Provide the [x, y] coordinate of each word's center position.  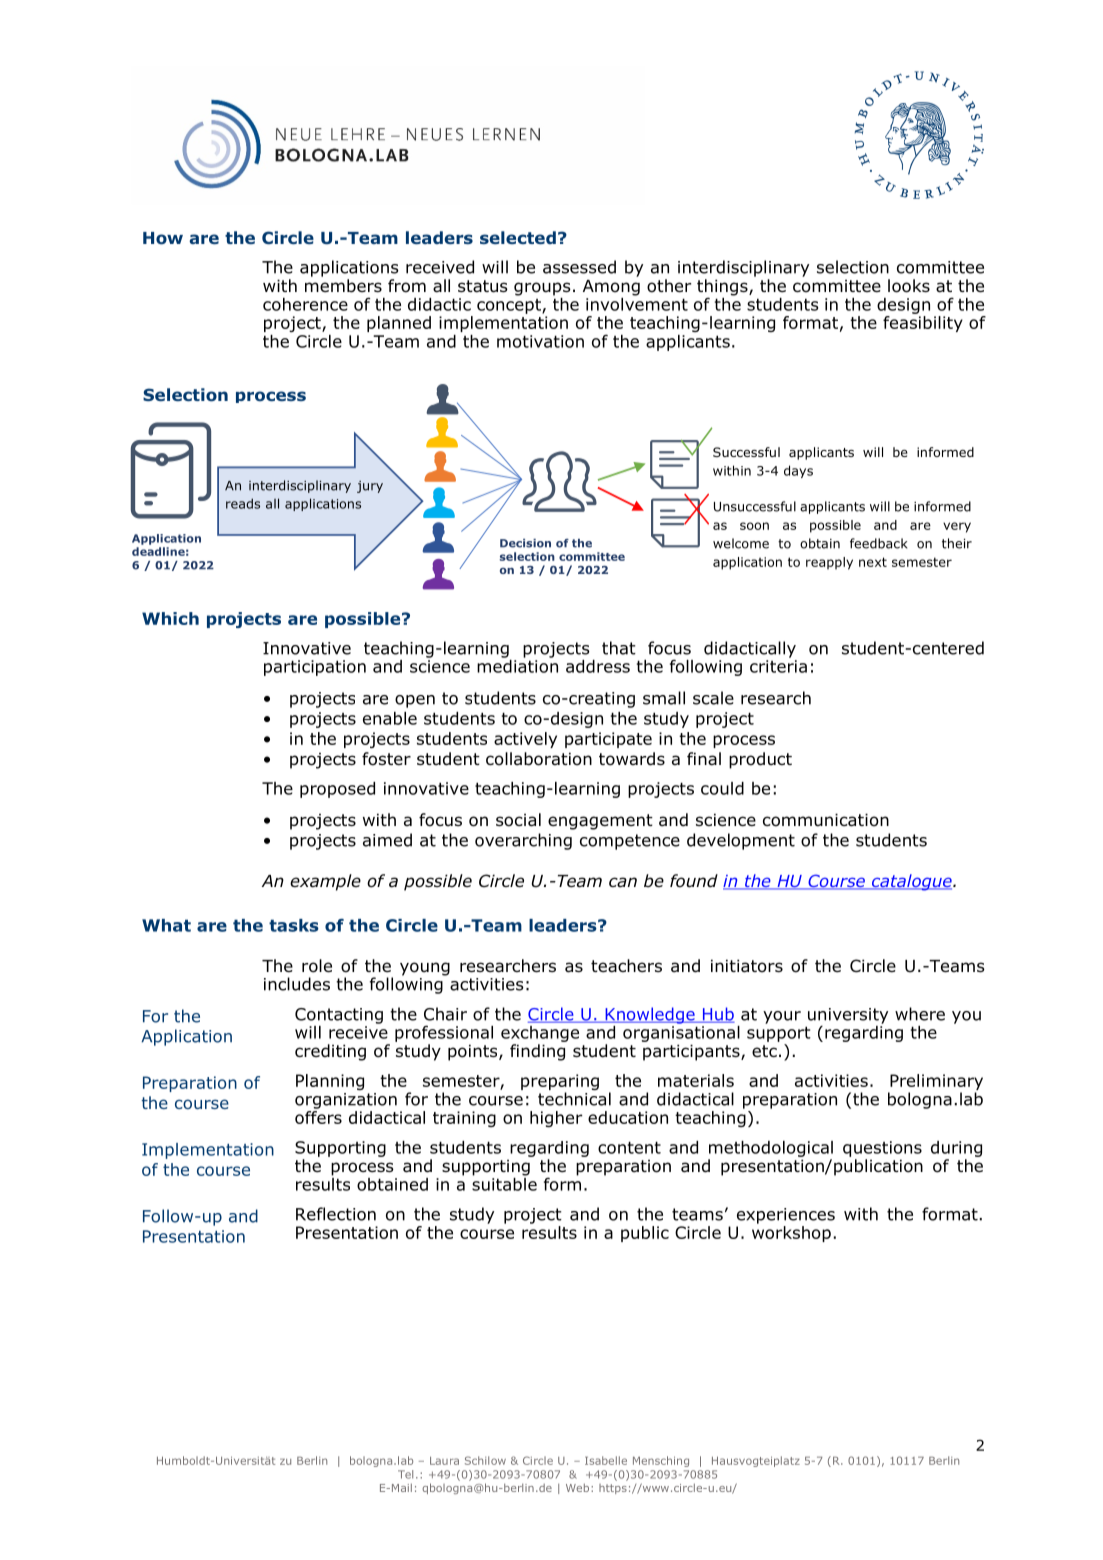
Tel [405, 1474]
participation [315, 668]
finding [537, 1052]
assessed [579, 267]
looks [909, 286]
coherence [305, 304]
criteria [778, 666]
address [598, 666]
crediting [330, 1052]
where [920, 1014]
